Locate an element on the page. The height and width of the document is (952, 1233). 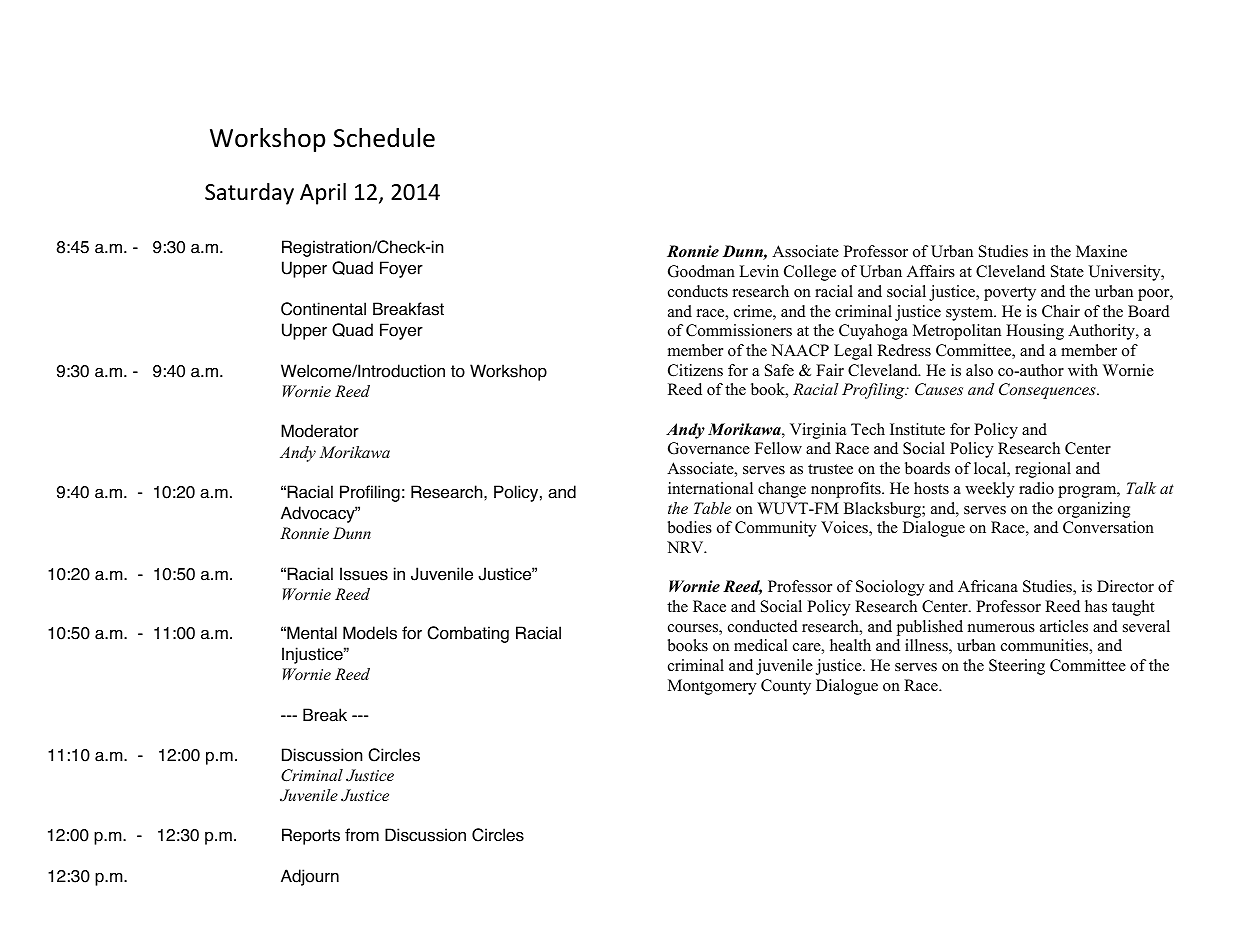
Maxine is located at coordinates (1101, 251).
